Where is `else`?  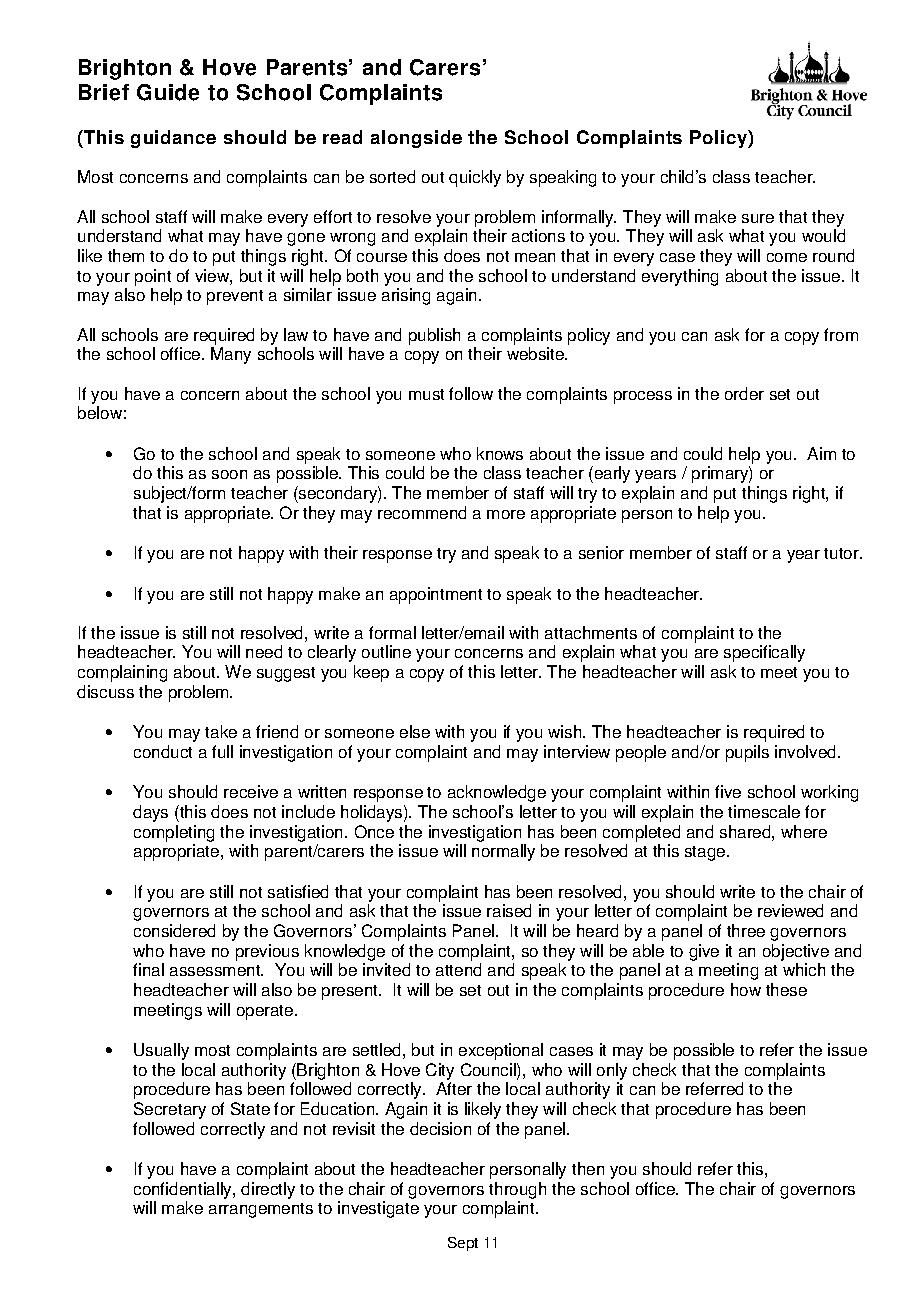 else is located at coordinates (415, 731).
